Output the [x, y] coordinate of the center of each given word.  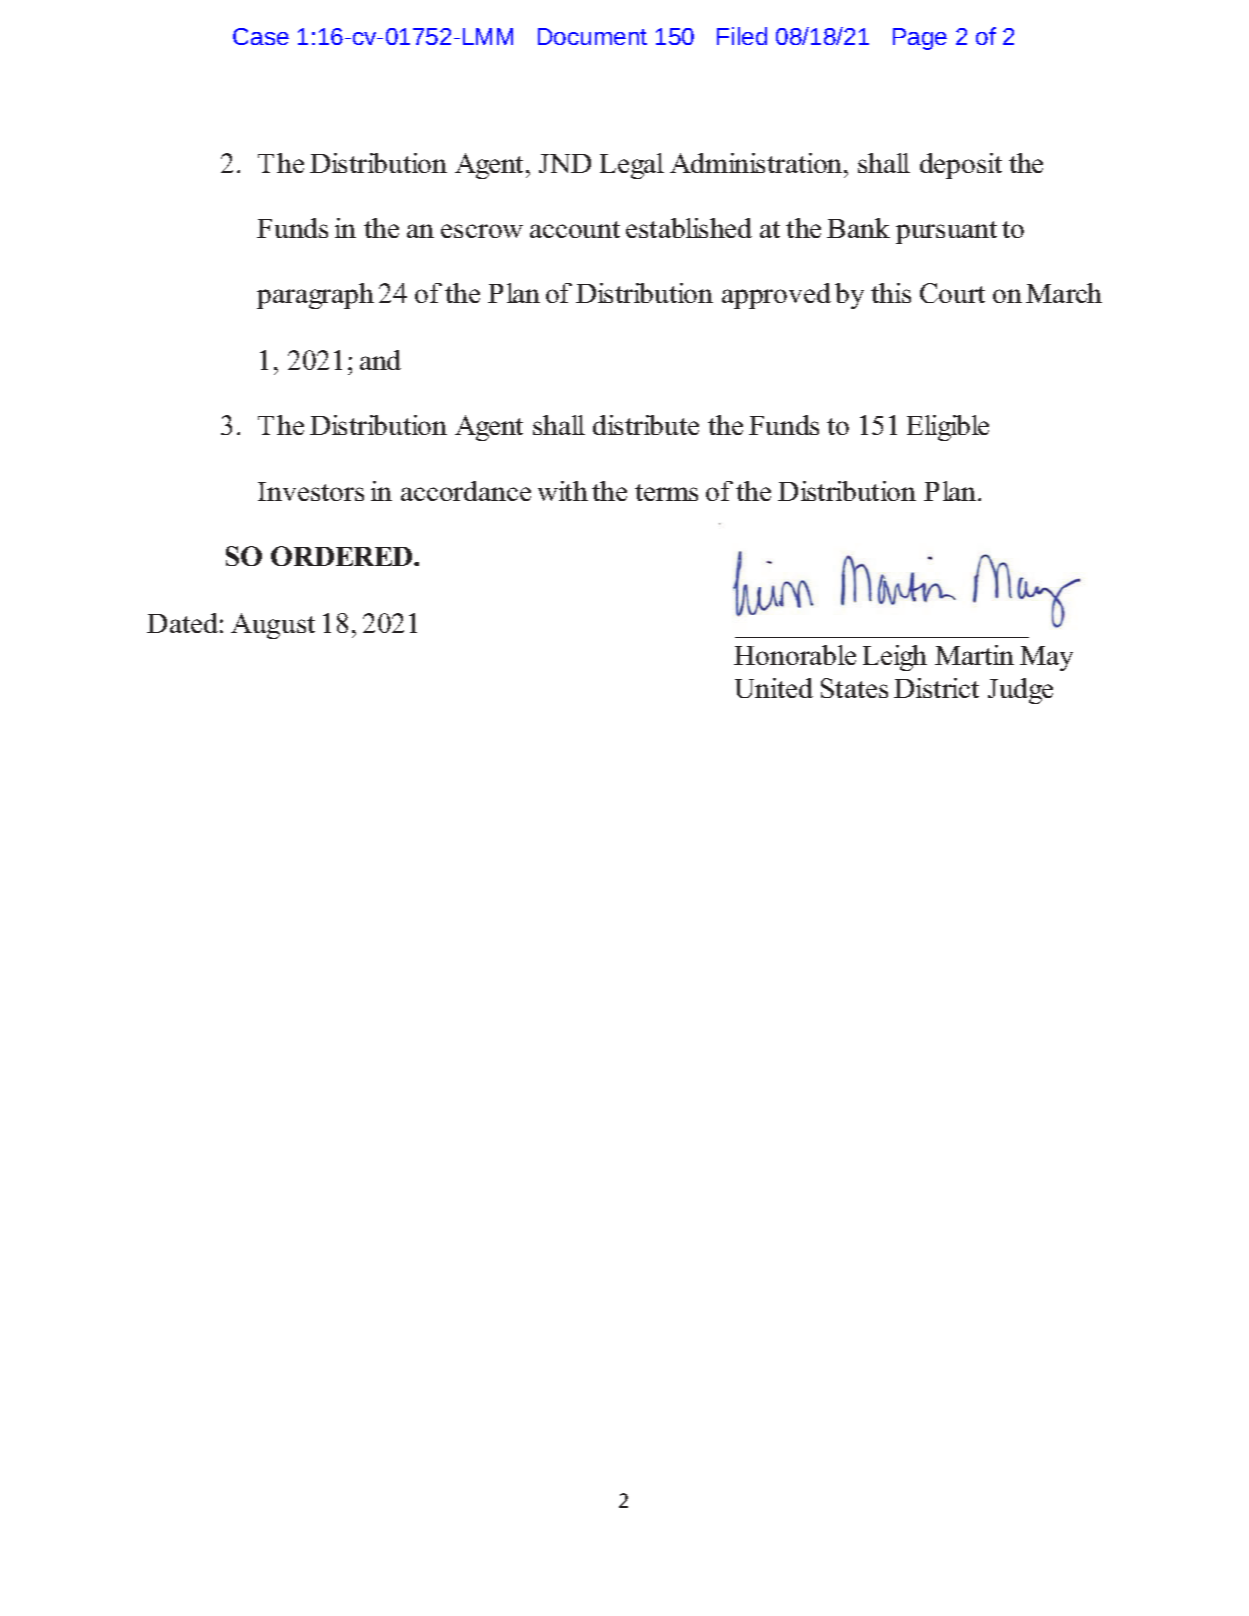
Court [952, 293]
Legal [632, 166]
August [273, 626]
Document [592, 36]
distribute [646, 425]
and [380, 360]
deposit [961, 166]
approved [776, 296]
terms [666, 492]
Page [920, 39]
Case [261, 36]
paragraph [315, 296]
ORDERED [343, 556]
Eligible [948, 428]
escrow [482, 231]
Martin [974, 655]
